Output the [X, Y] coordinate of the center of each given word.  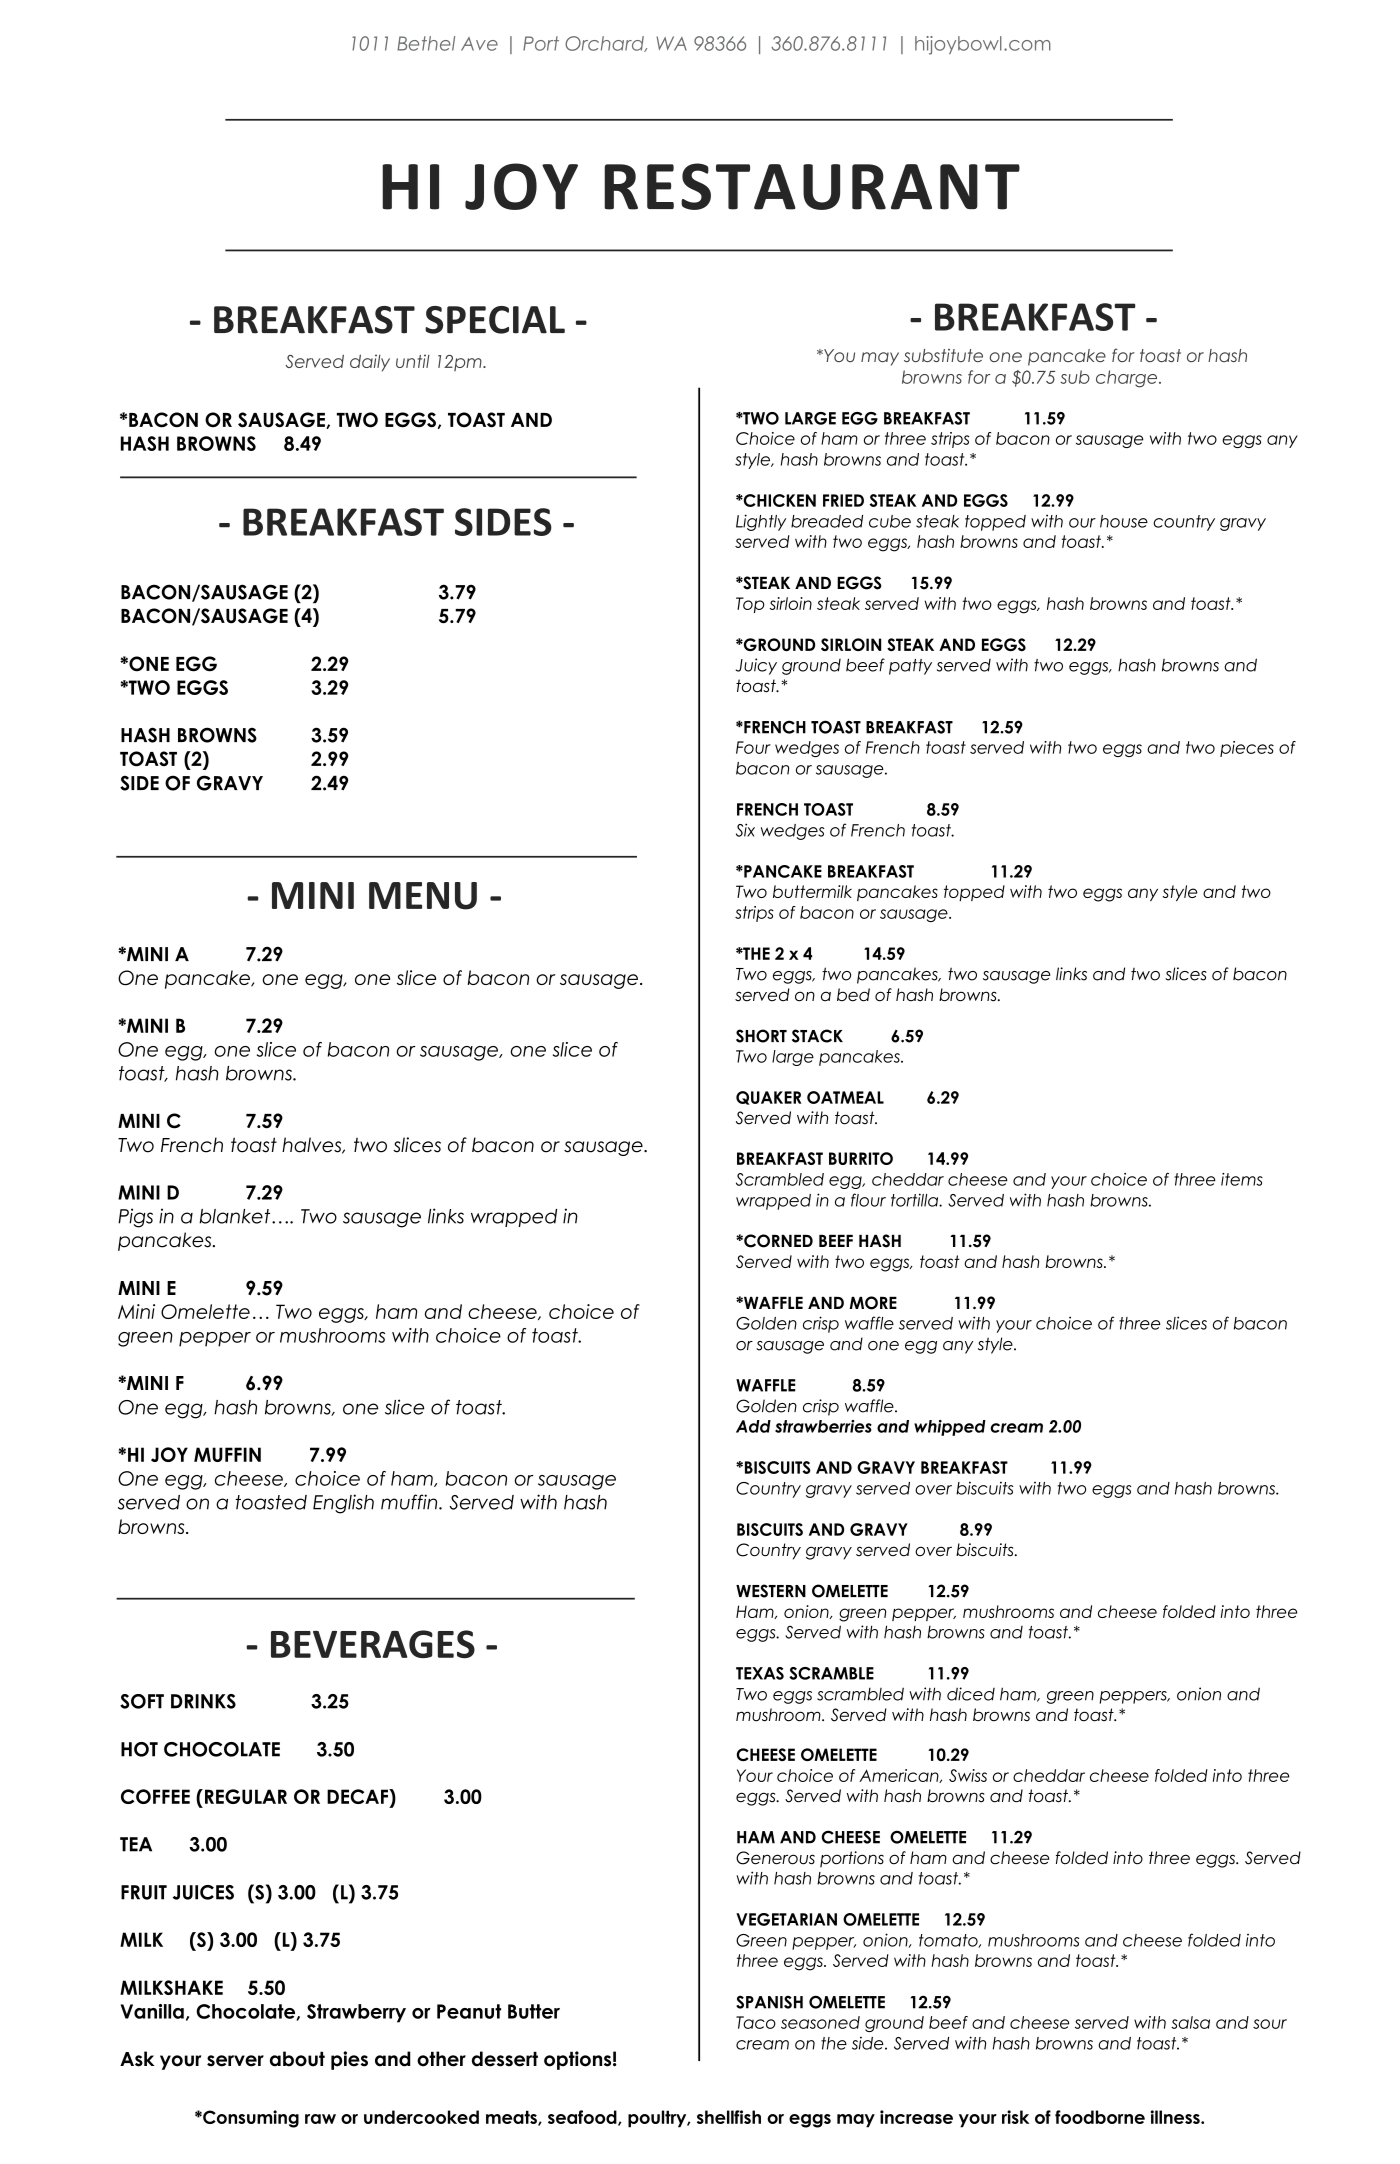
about [297, 2059]
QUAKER [769, 1098]
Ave [479, 44]
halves [313, 1145]
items [1242, 1179]
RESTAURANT [812, 186]
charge [1128, 379]
